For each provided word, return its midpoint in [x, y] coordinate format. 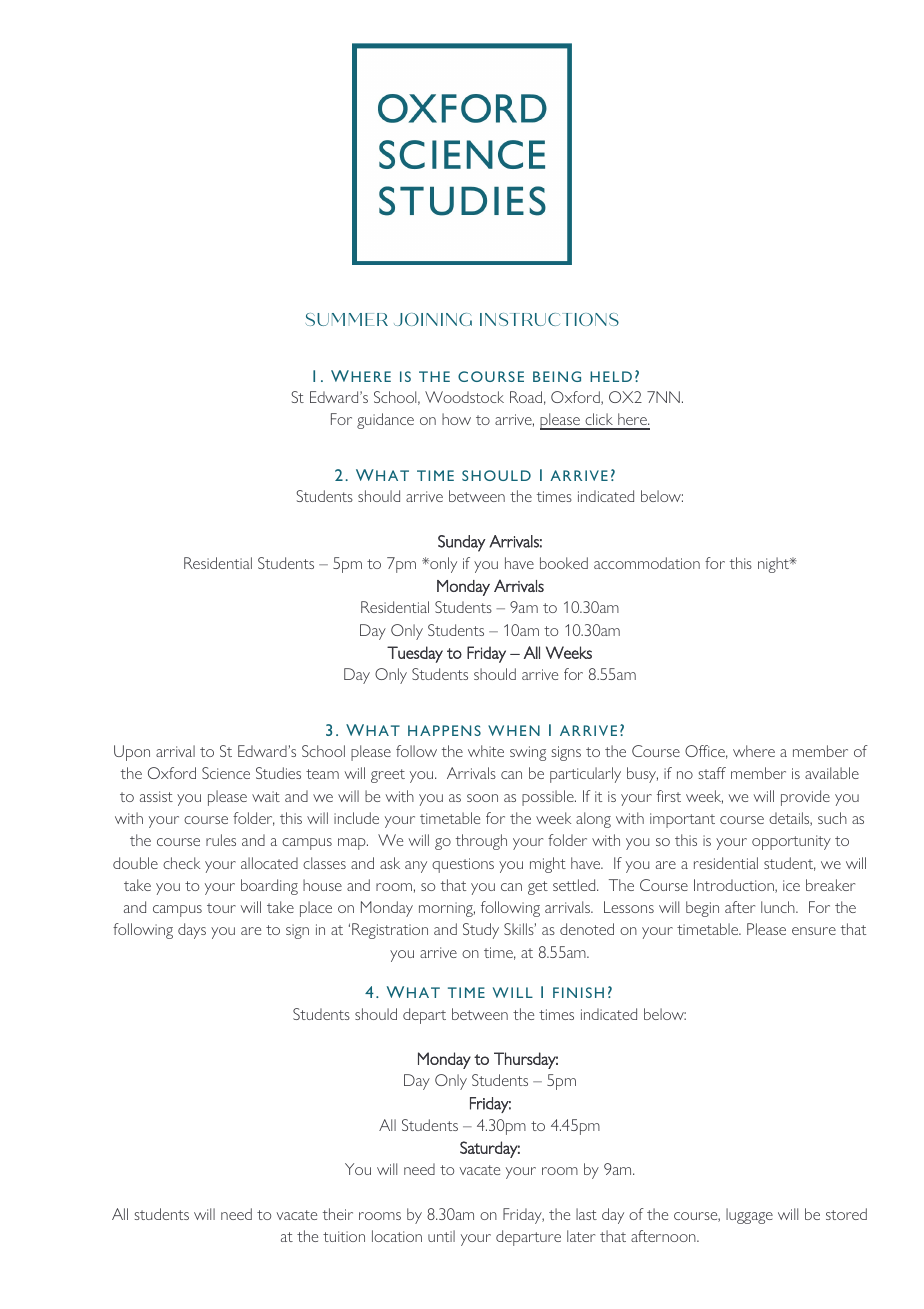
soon [482, 798]
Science [226, 773]
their [338, 1214]
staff [712, 773]
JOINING [433, 319]
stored [846, 1214]
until [441, 1236]
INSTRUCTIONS [549, 319]
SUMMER [347, 319]
